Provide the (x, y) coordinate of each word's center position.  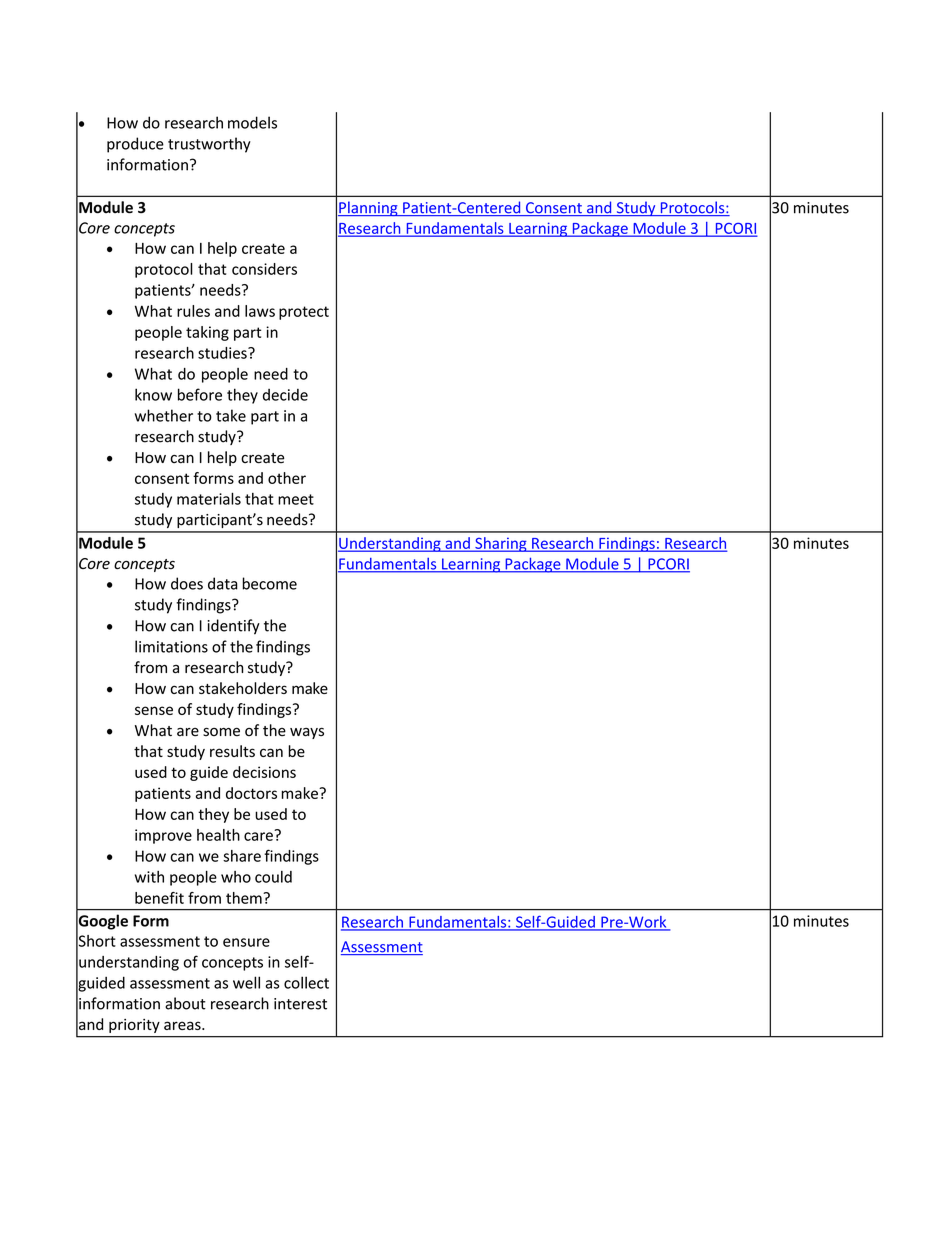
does (187, 583)
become (269, 583)
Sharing (501, 544)
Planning (369, 208)
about (185, 1003)
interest (300, 1004)
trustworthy (209, 145)
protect (304, 313)
